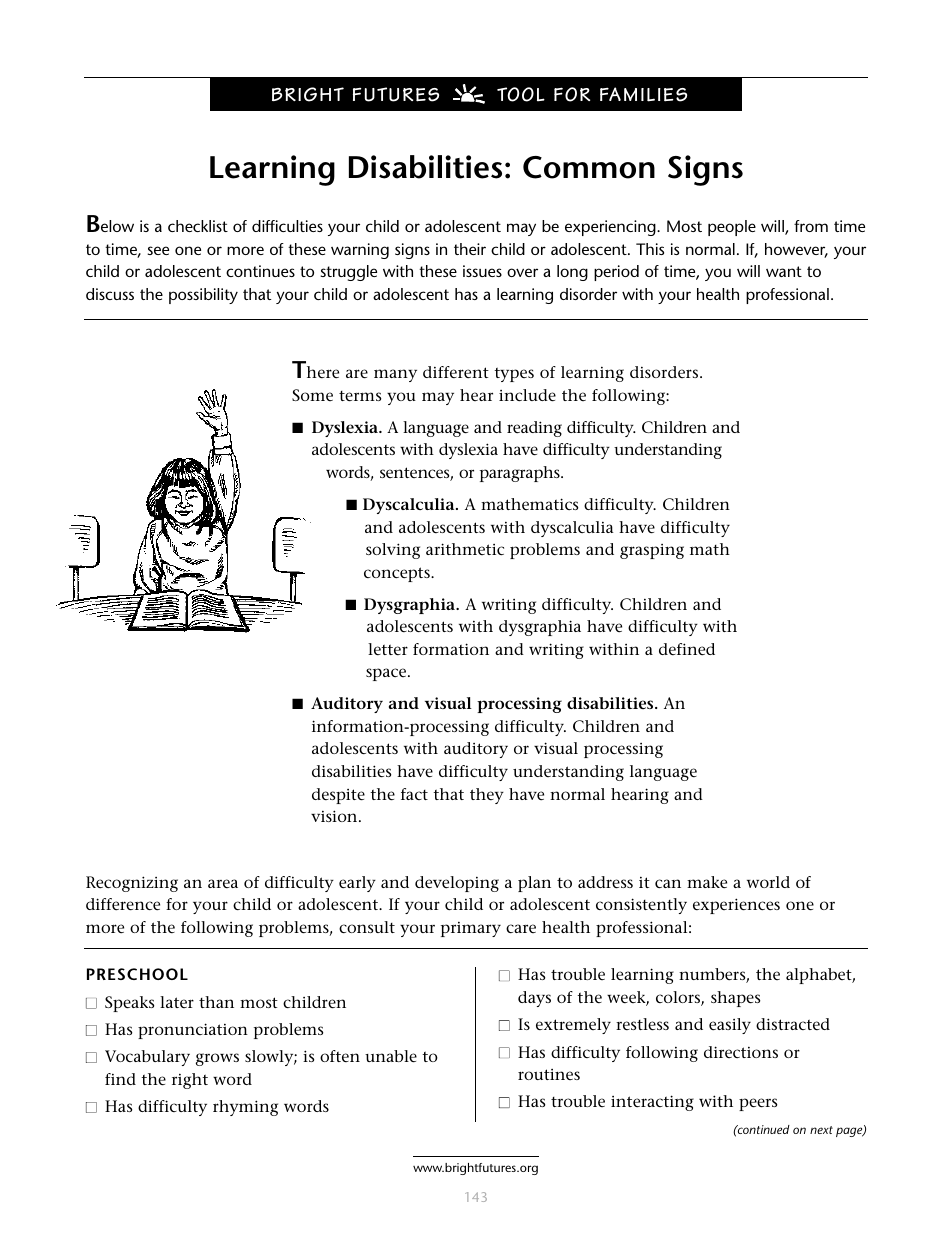 The image size is (952, 1233). I want to click on possibility, so click(203, 296).
